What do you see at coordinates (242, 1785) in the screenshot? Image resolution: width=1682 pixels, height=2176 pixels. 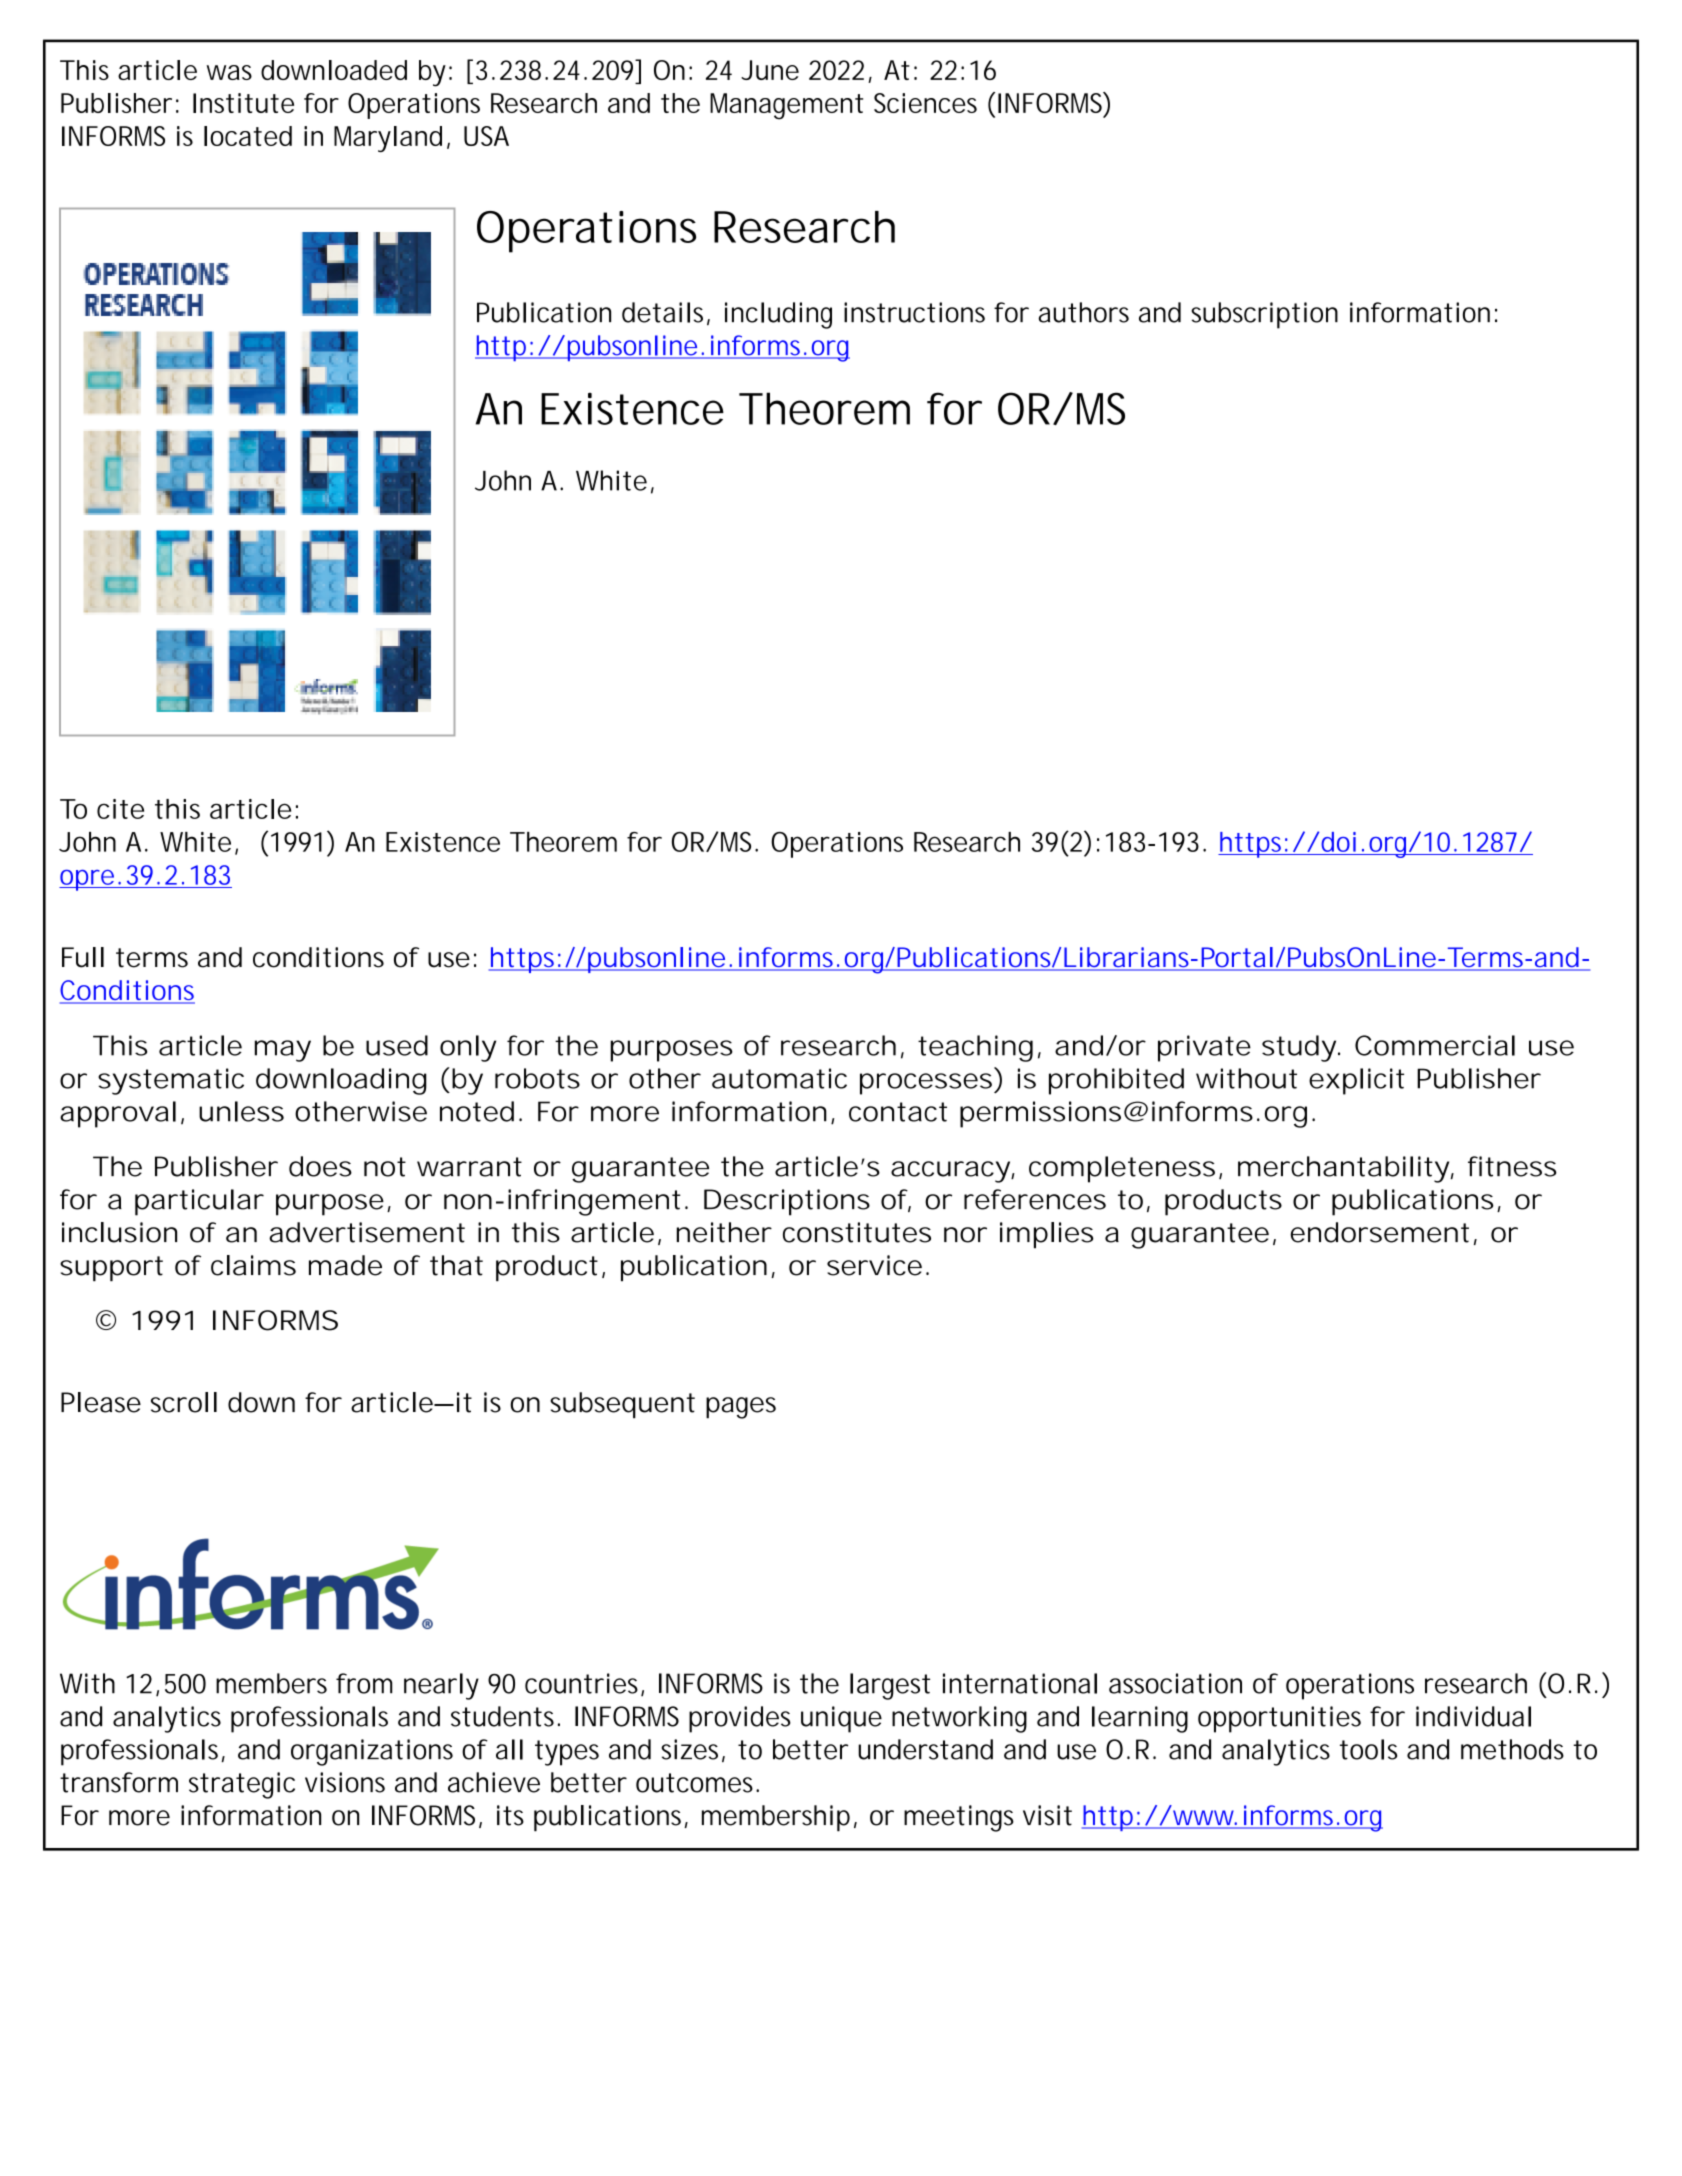 I see `strategic` at bounding box center [242, 1785].
